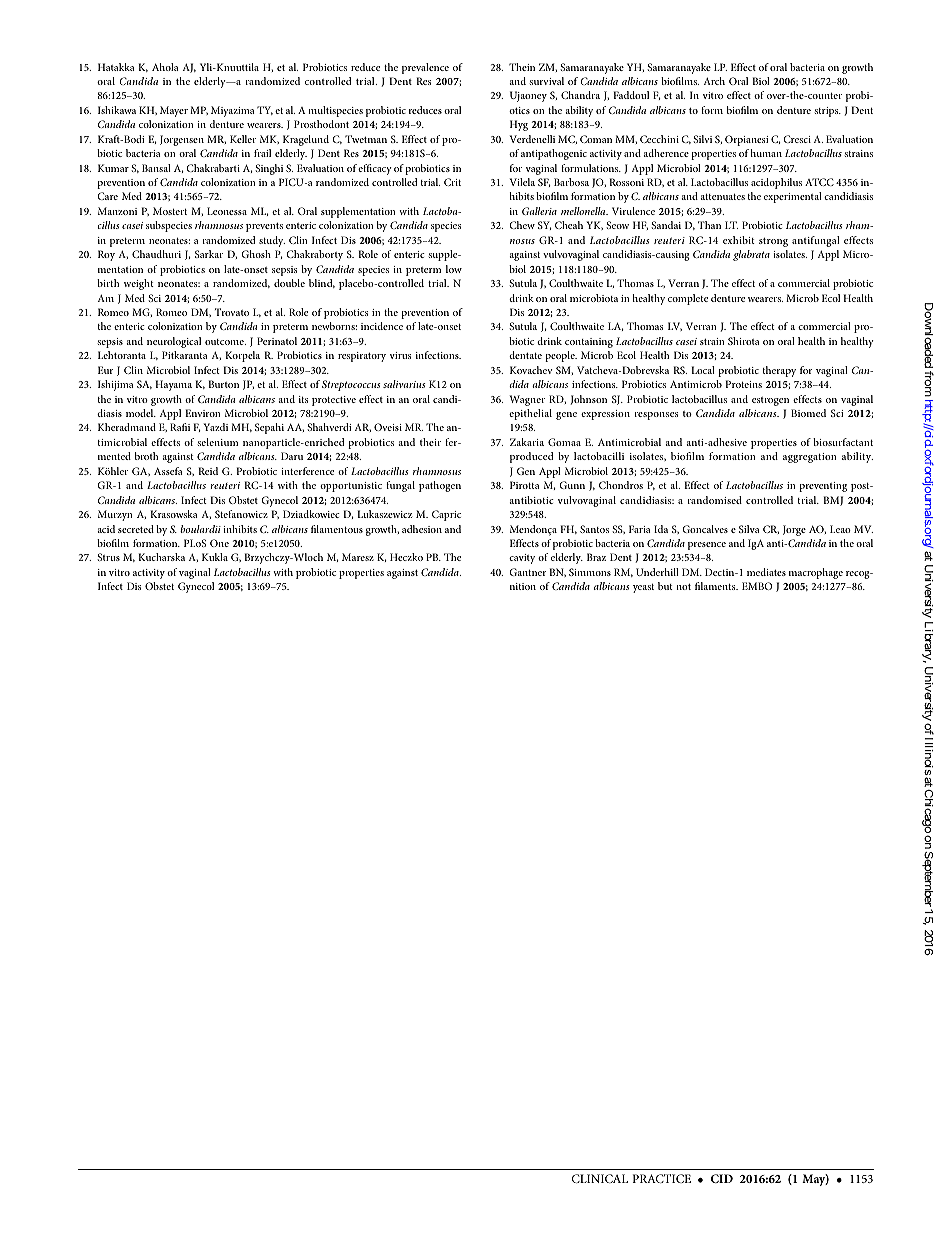 This document has width=952, height=1256. Describe the element at coordinates (757, 586) in the document. I see `EMBO` at that location.
